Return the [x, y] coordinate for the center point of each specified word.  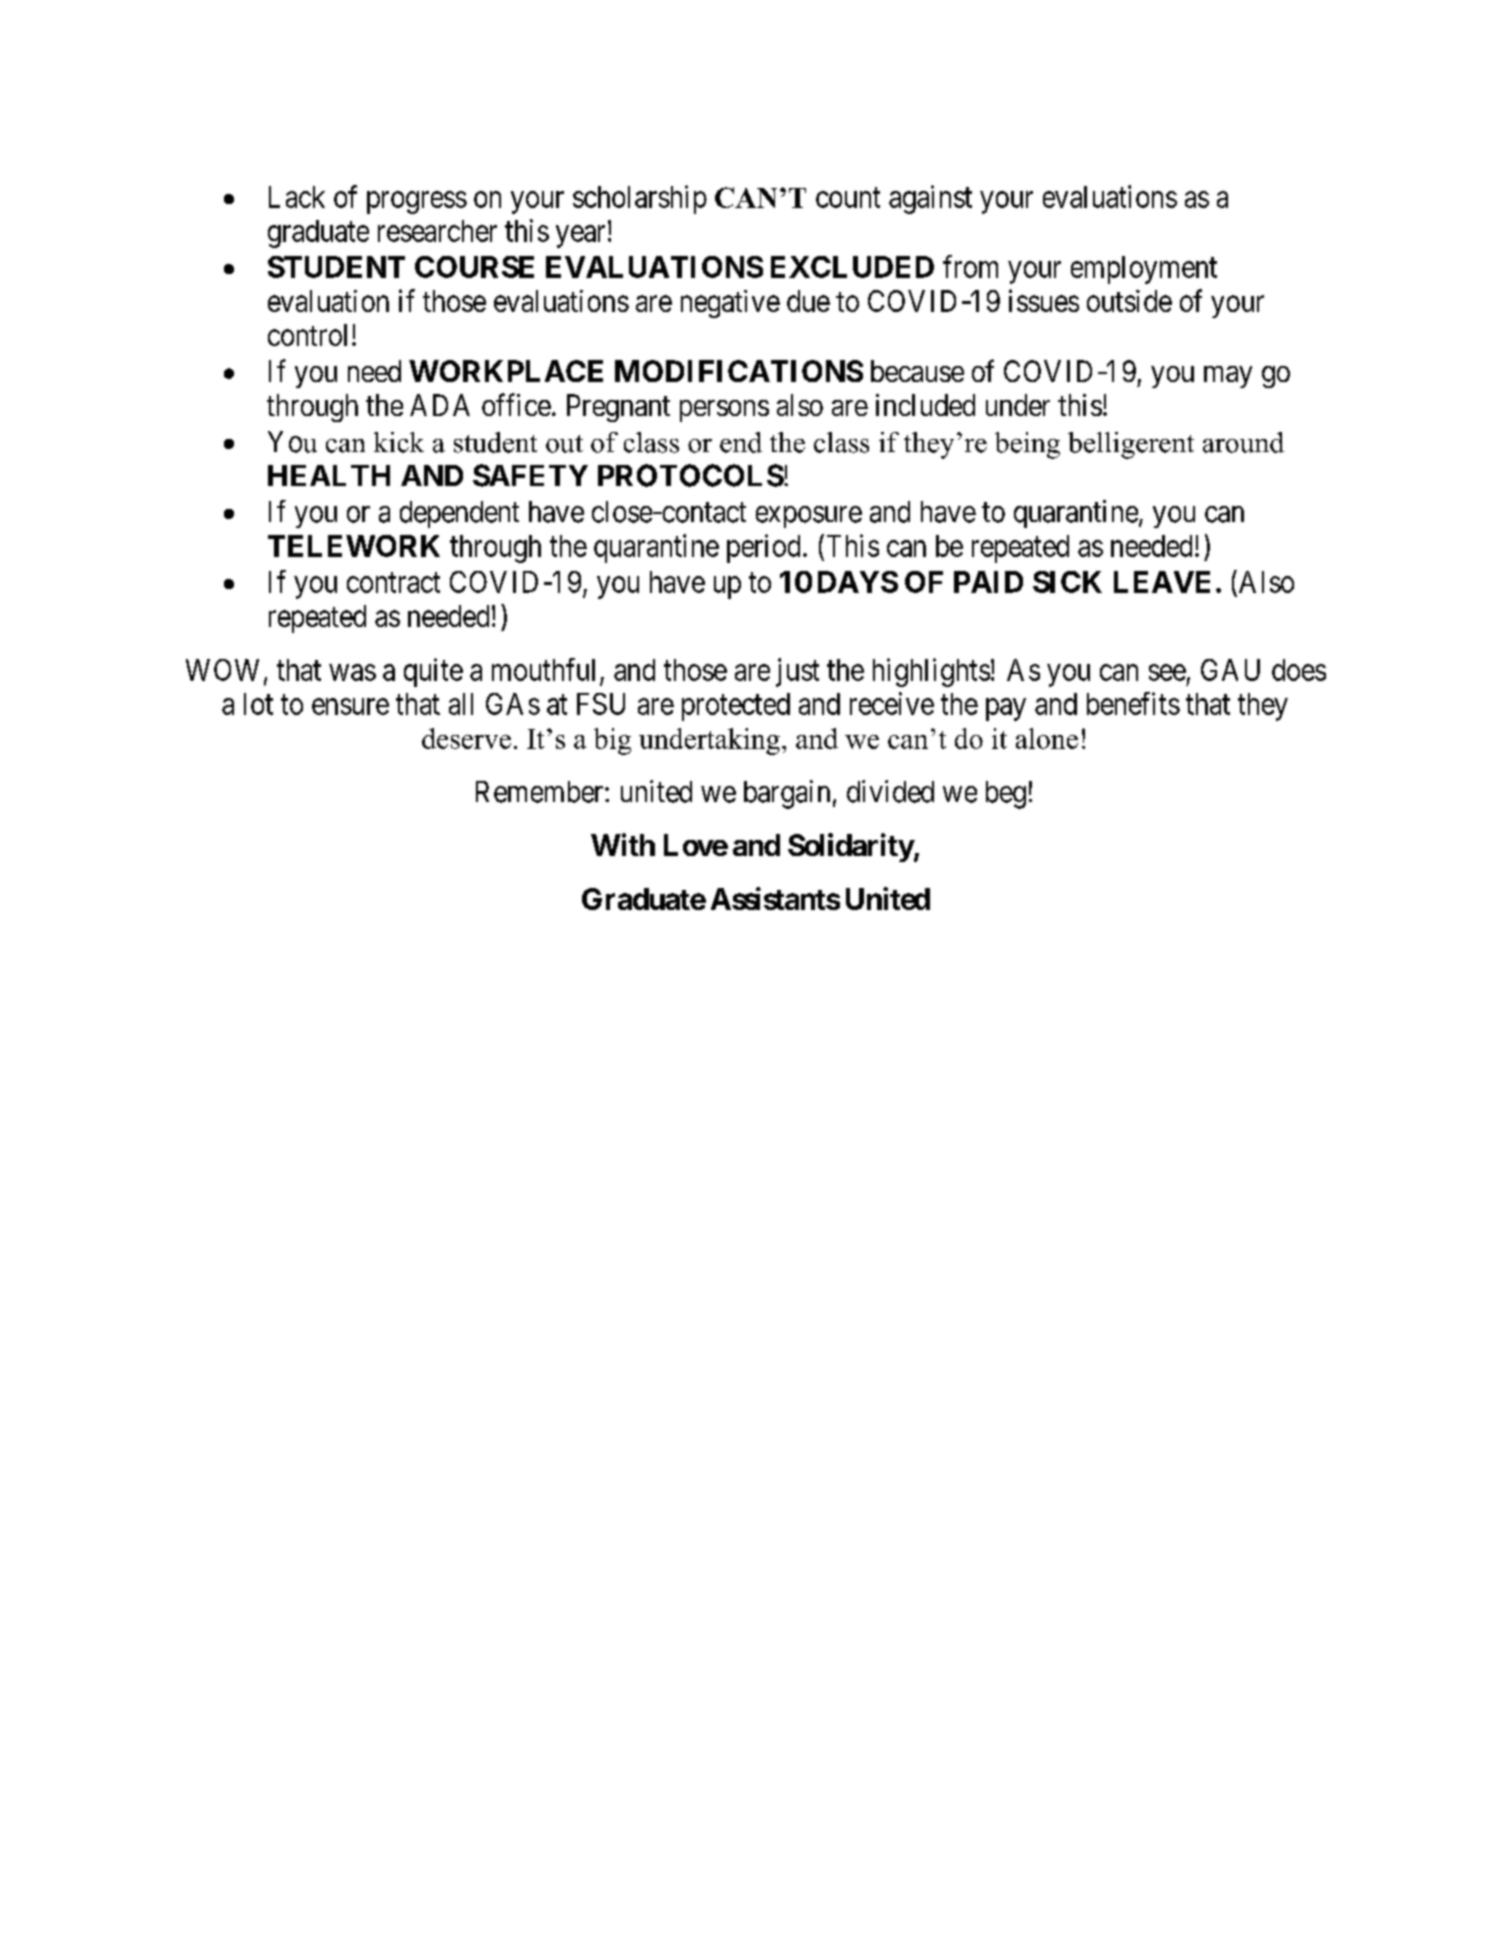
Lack [297, 197]
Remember [541, 792]
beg [1006, 795]
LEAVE [1162, 582]
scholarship [640, 199]
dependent [459, 514]
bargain [787, 794]
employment [1144, 270]
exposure [809, 517]
